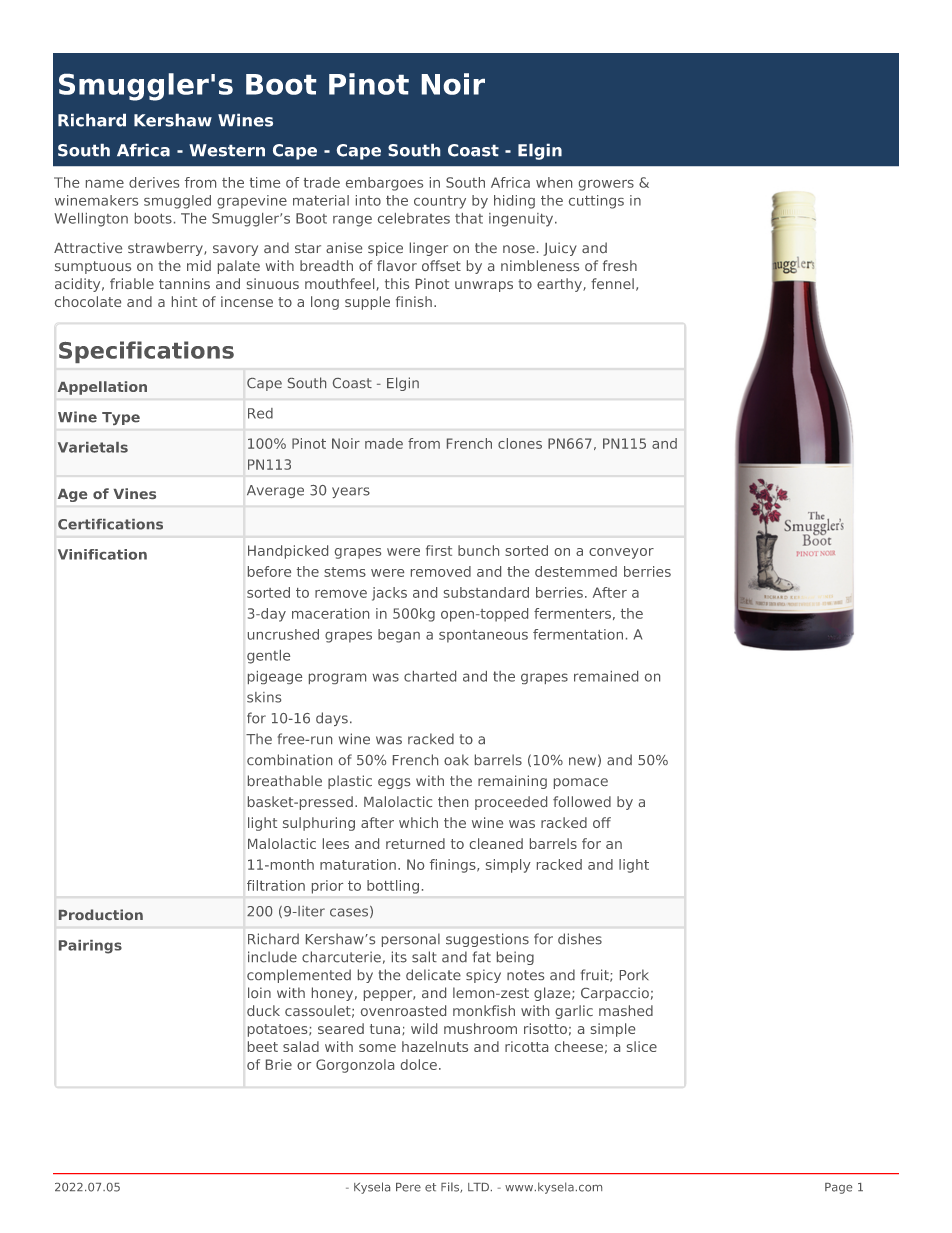  Describe the element at coordinates (478, 550) in the document. I see `bunch` at that location.
